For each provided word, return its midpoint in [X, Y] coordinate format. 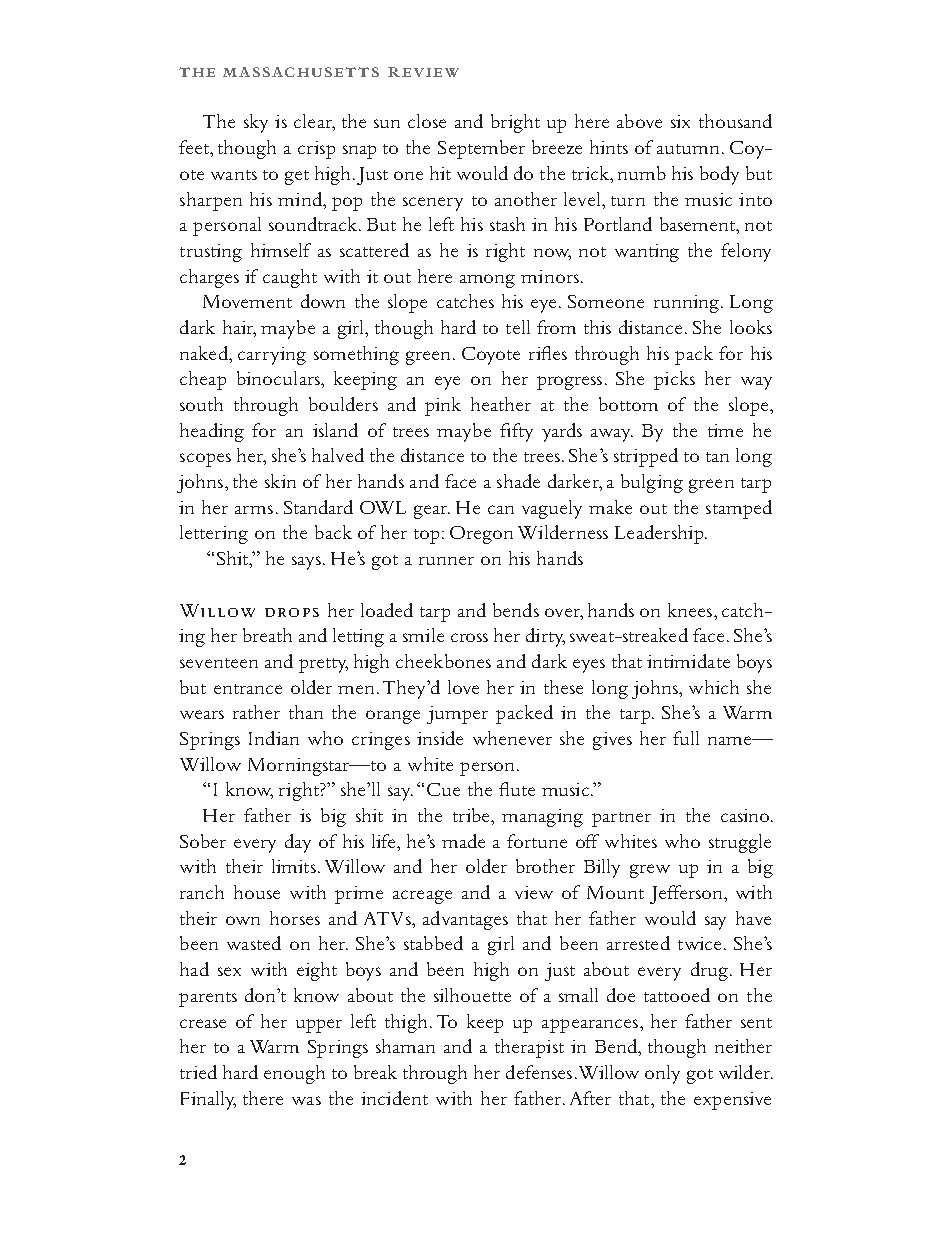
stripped [646, 457]
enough [294, 1074]
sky [256, 123]
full [686, 738]
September [481, 149]
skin [280, 481]
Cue [443, 789]
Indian [274, 738]
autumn [690, 149]
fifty [516, 432]
